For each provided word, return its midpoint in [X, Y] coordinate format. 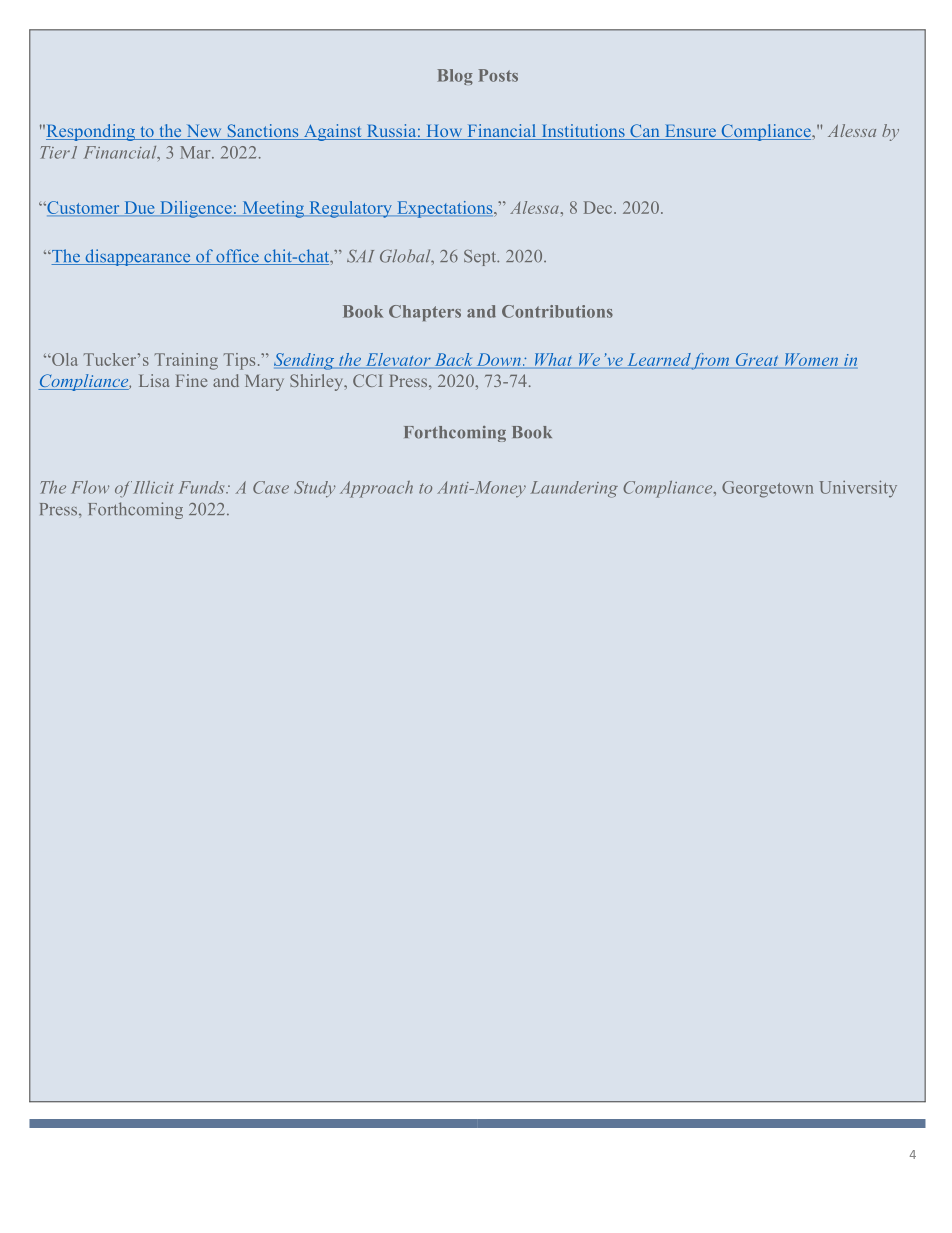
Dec [599, 207]
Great [757, 361]
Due [139, 208]
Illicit [153, 487]
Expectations [445, 209]
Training [186, 361]
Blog [455, 77]
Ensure [690, 132]
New [204, 132]
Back [453, 359]
